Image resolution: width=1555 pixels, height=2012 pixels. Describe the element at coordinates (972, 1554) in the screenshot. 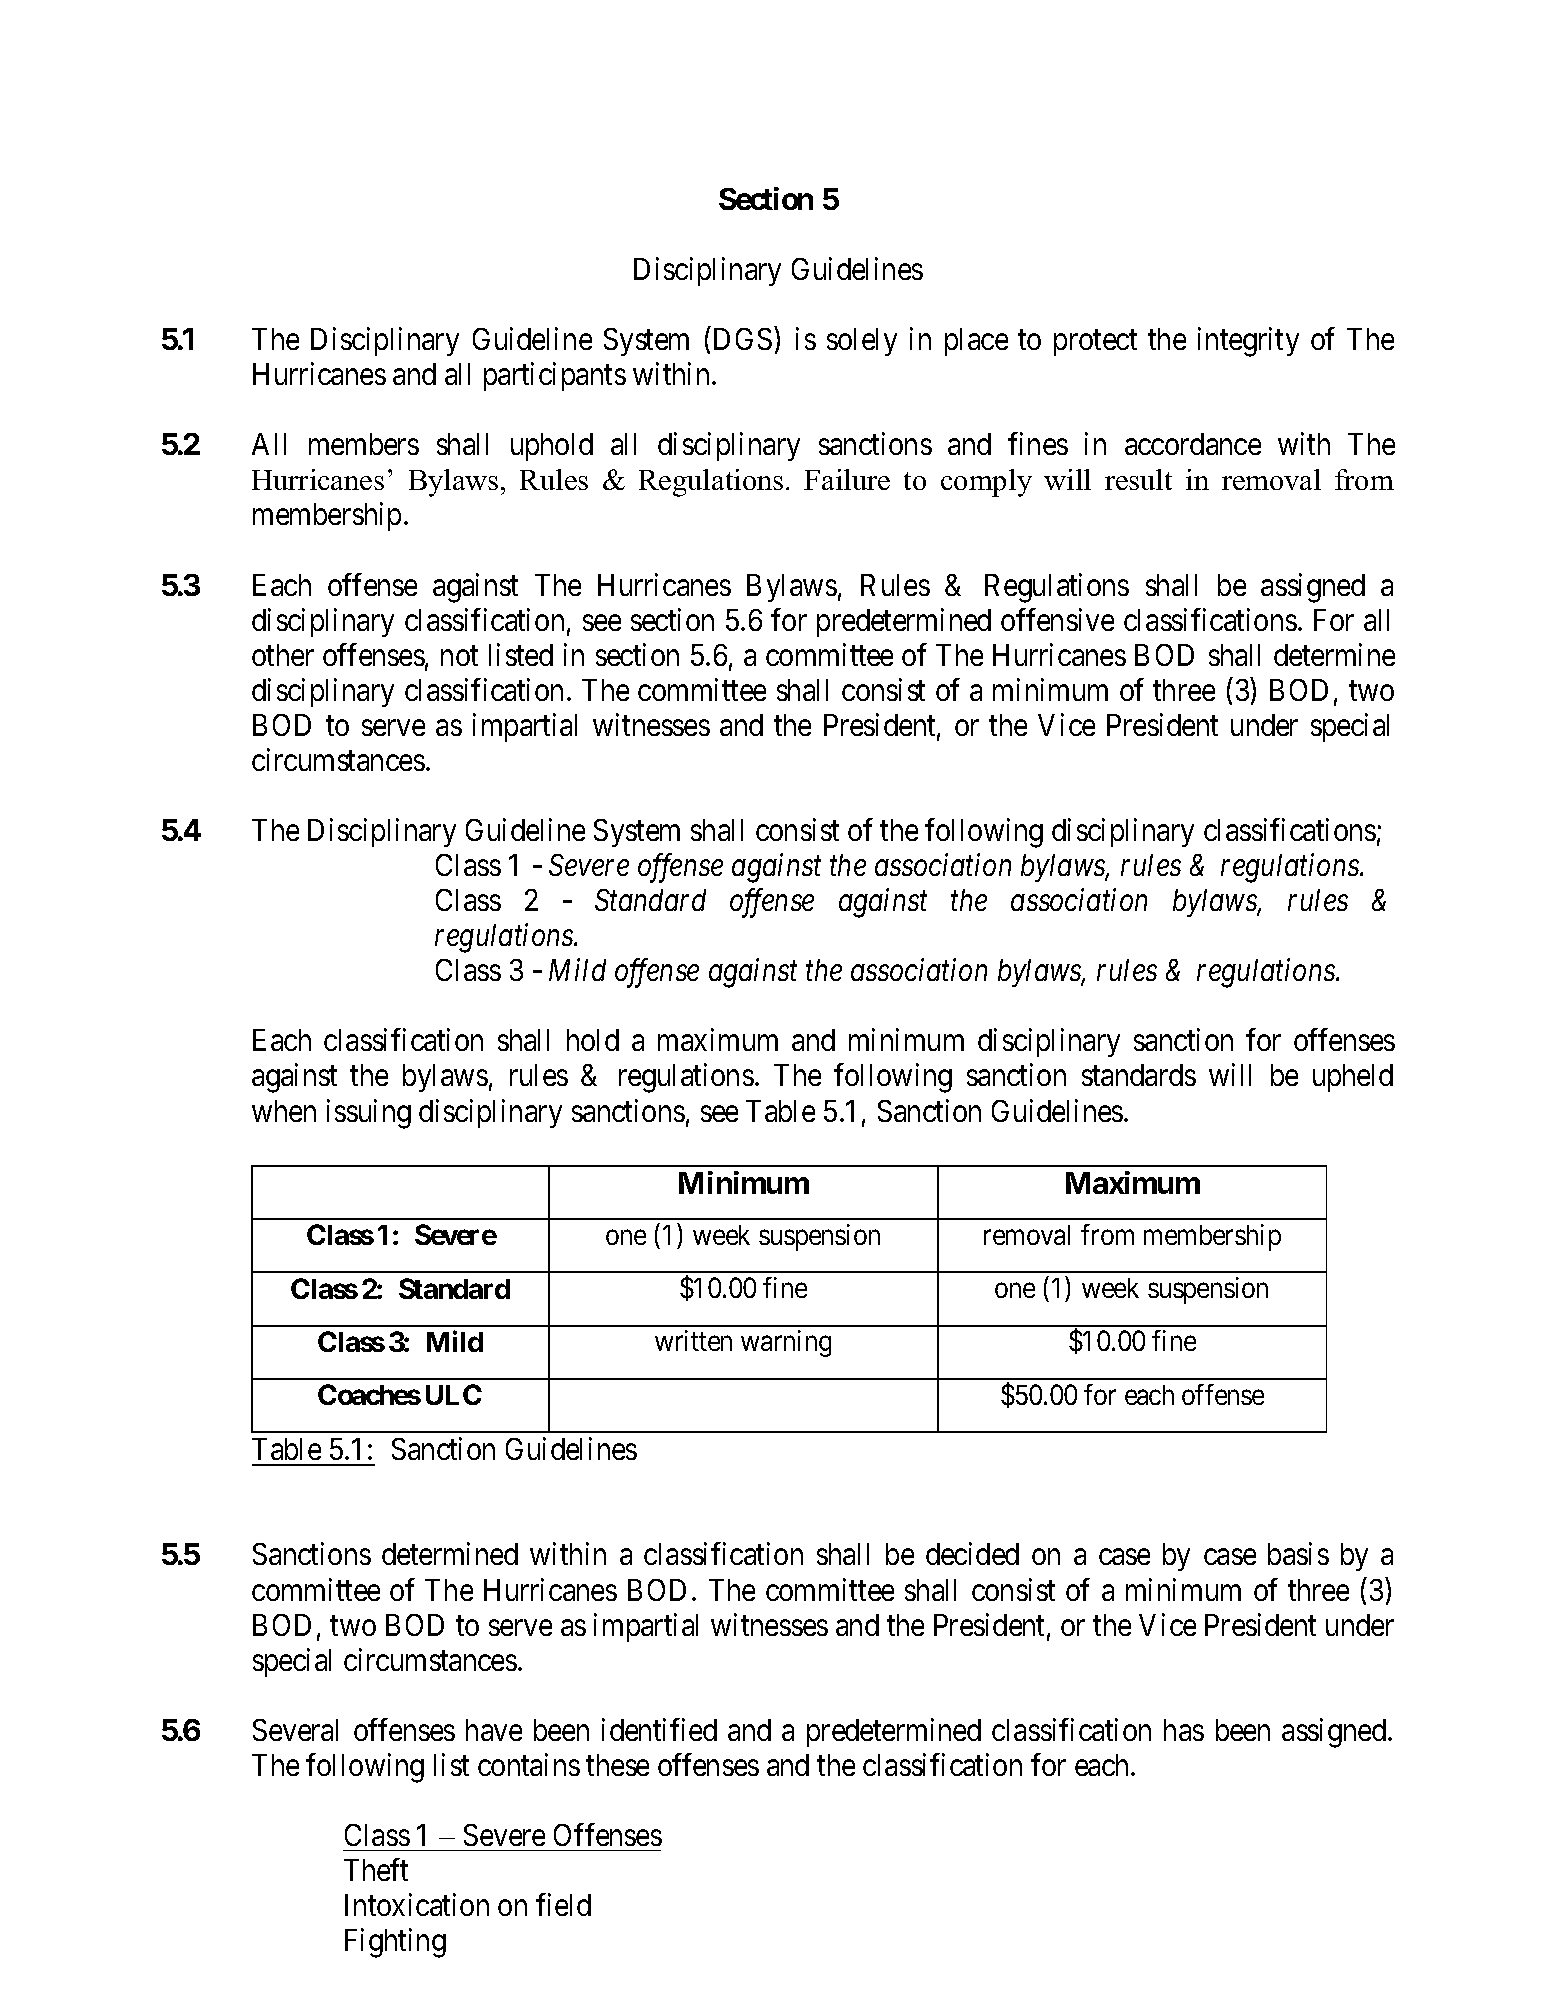

I see `decided` at that location.
